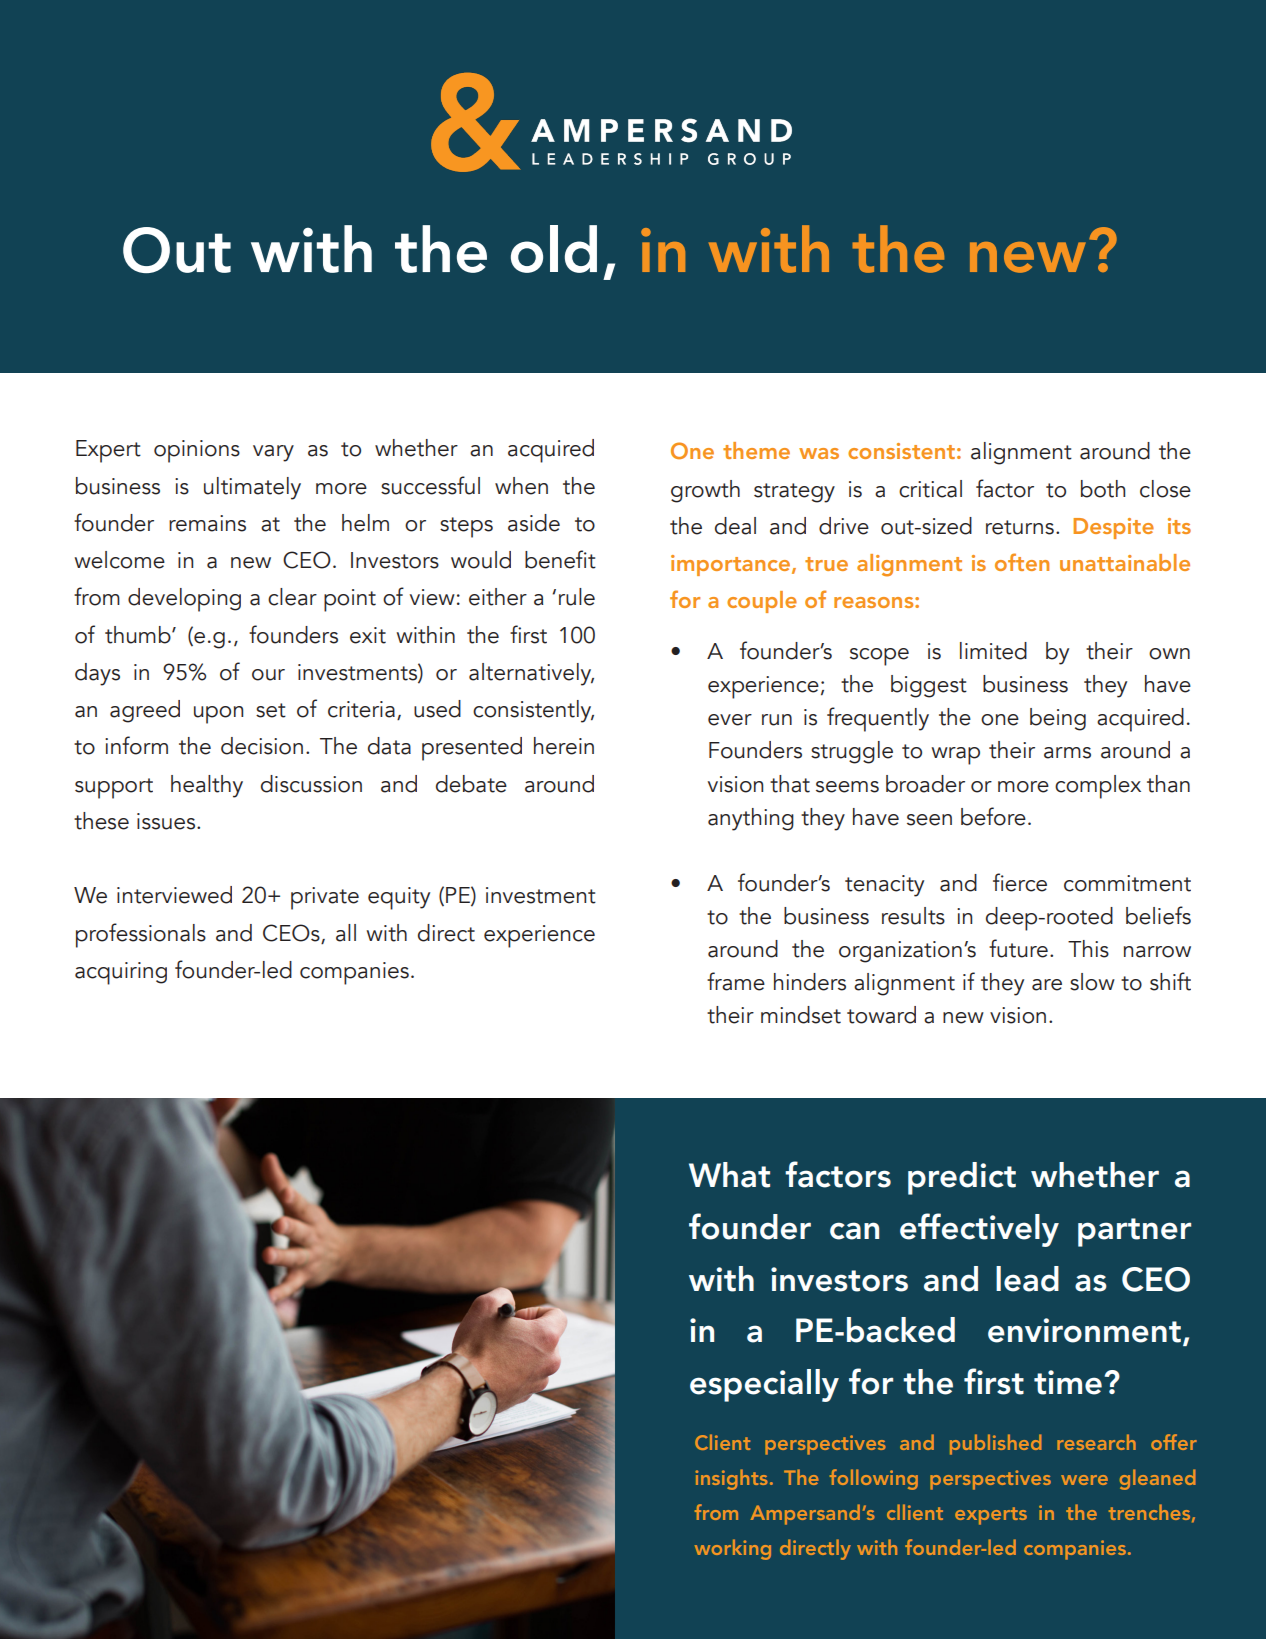 This image has height=1639, width=1266. I want to click on opinions, so click(197, 451).
